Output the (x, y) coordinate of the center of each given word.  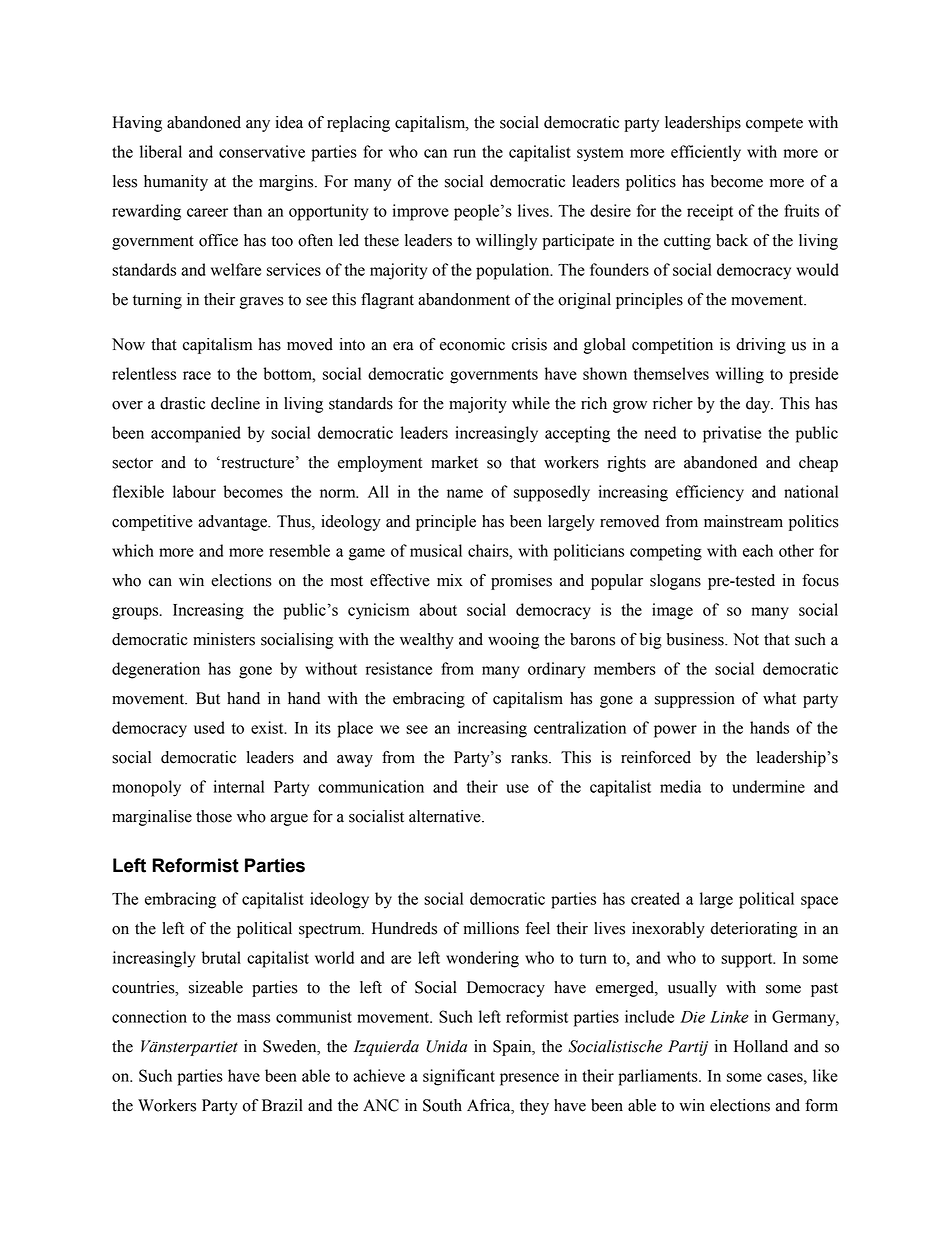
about (438, 609)
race (197, 375)
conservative (262, 151)
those (214, 816)
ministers (224, 639)
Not (746, 639)
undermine (768, 786)
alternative (446, 816)
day (759, 405)
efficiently (706, 153)
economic (472, 344)
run (465, 153)
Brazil (282, 1105)
